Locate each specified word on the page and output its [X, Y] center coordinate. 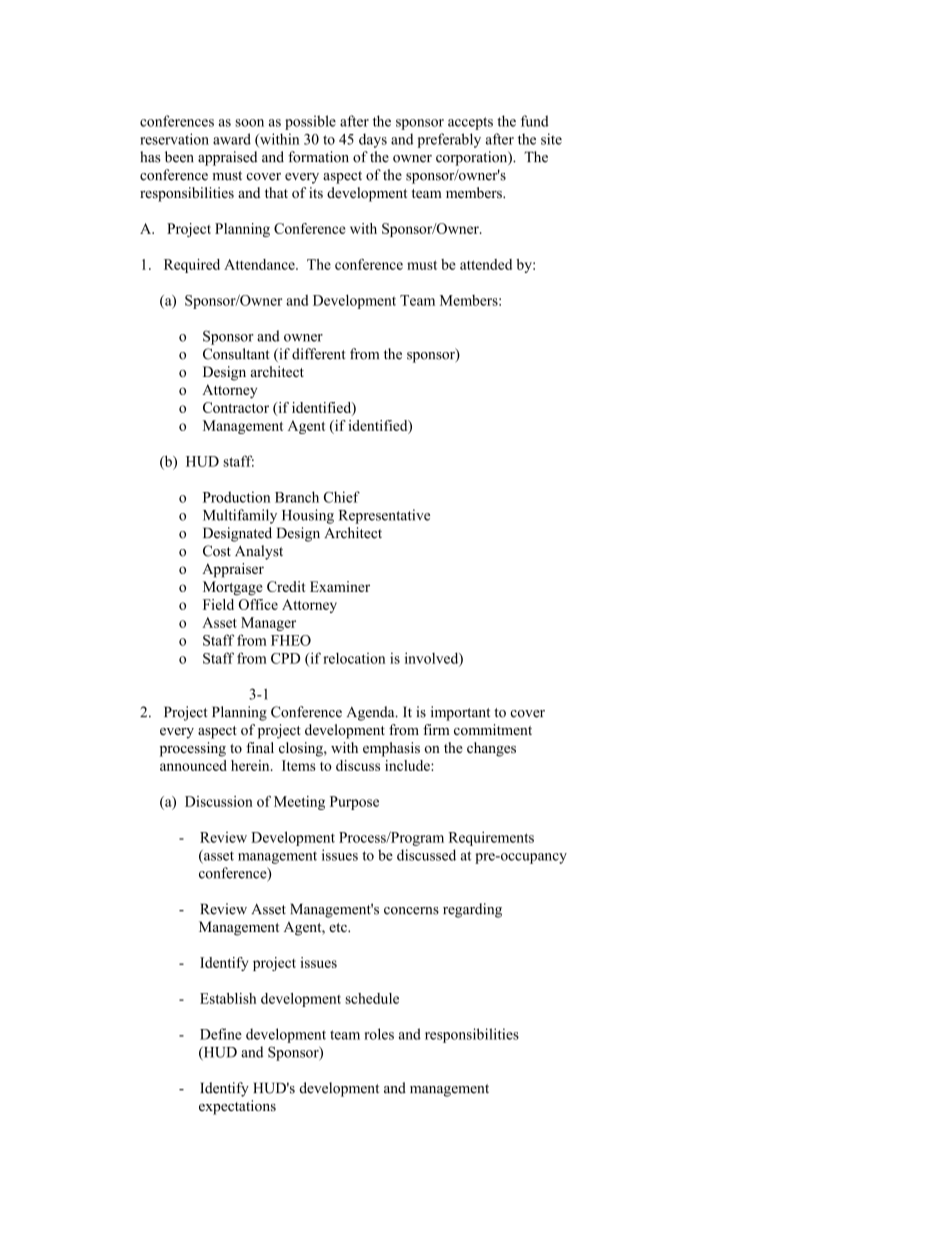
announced [193, 765]
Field [218, 604]
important [460, 713]
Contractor [236, 407]
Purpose [354, 803]
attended [486, 264]
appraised [227, 158]
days [373, 140]
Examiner [340, 586]
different [319, 354]
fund [535, 121]
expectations [237, 1107]
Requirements [491, 838]
